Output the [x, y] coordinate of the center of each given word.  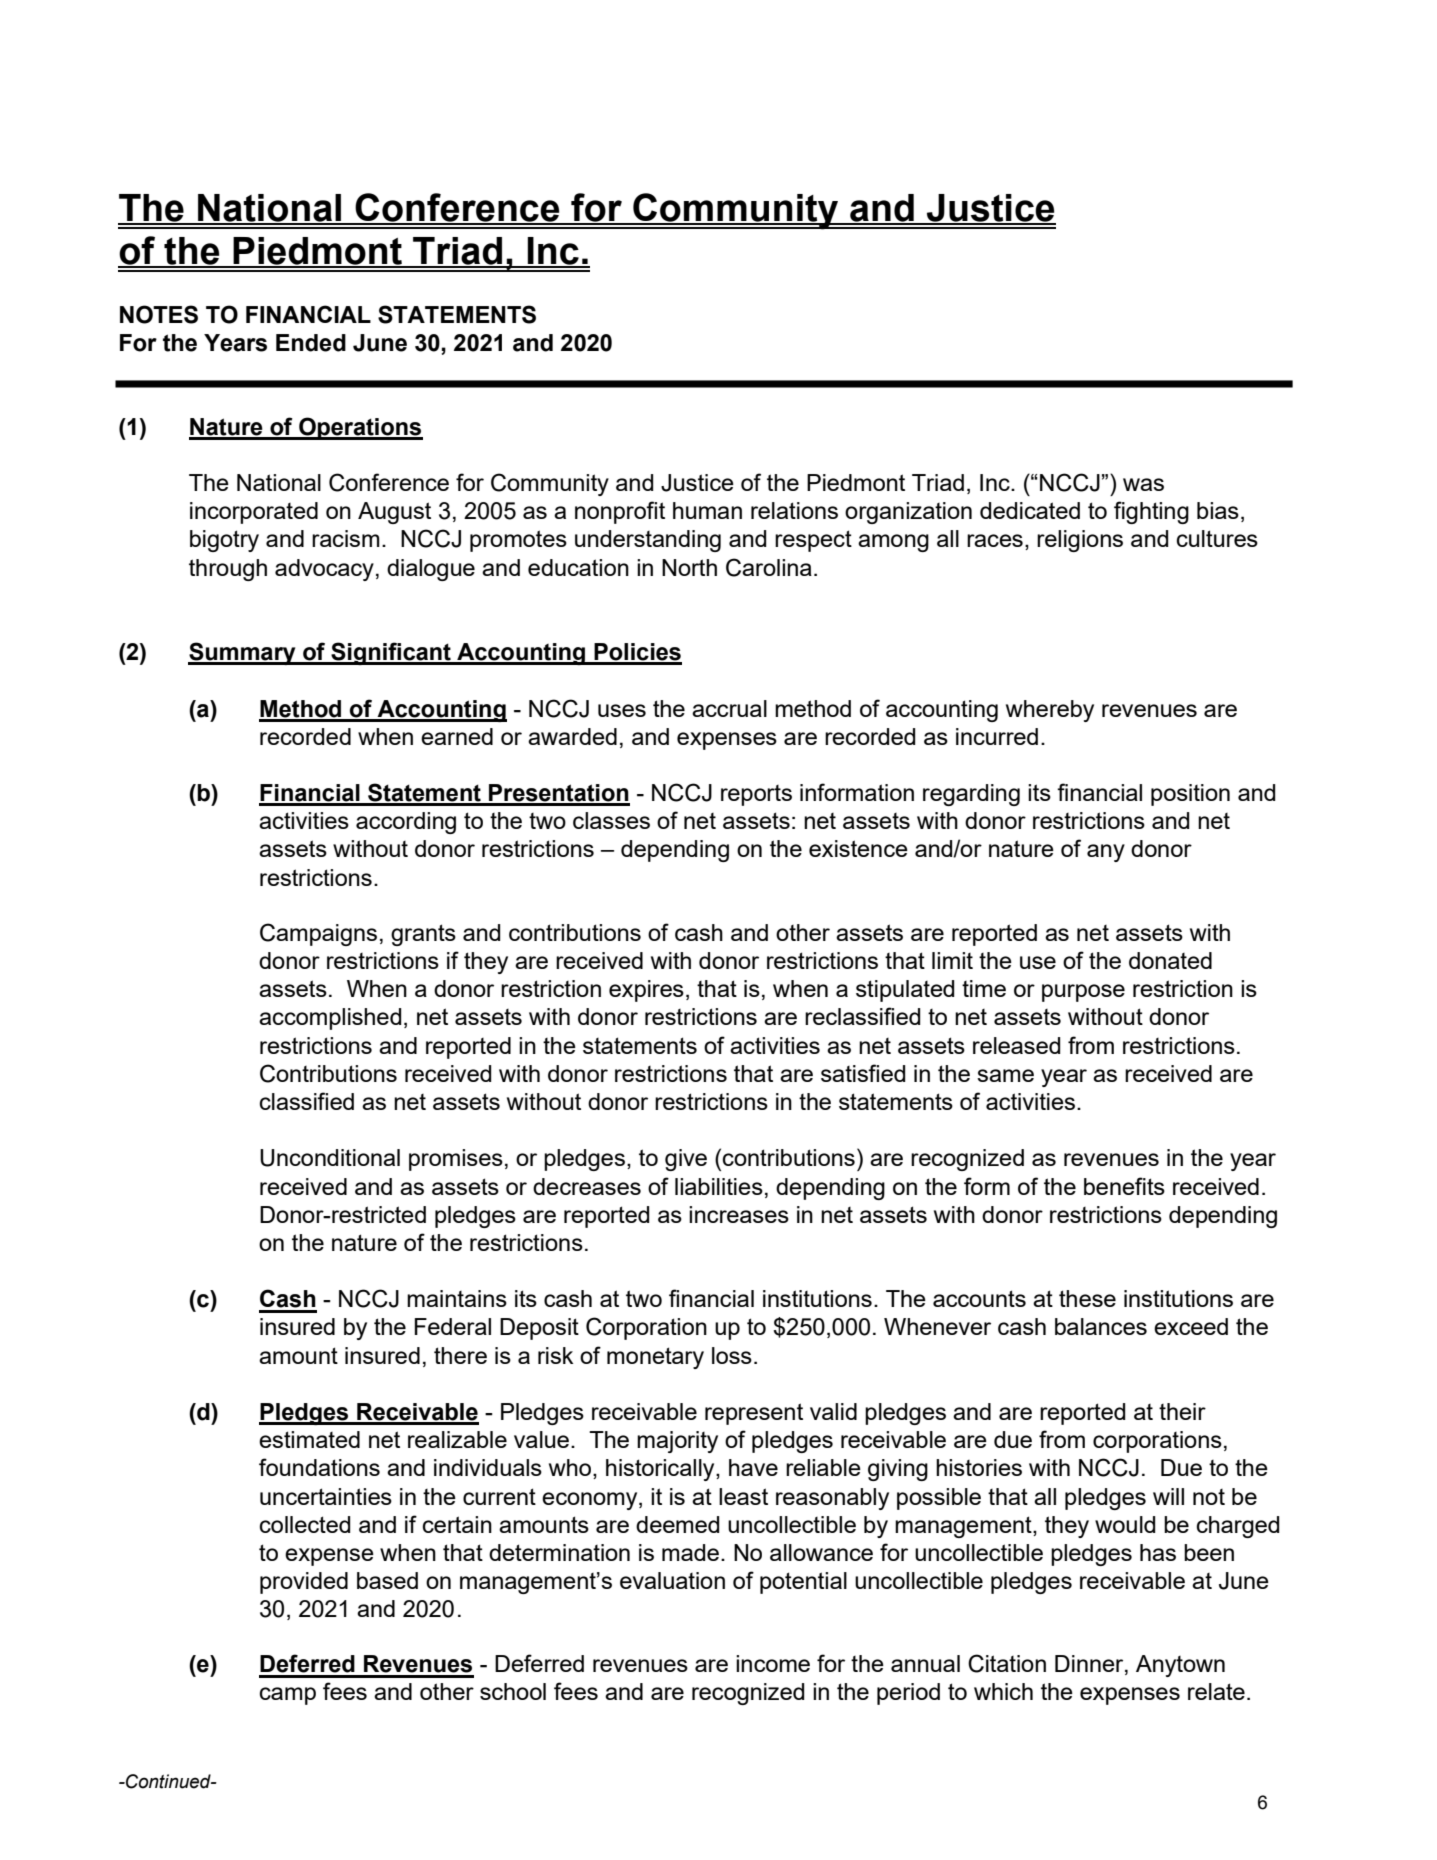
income [773, 1663]
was [1143, 484]
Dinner [1090, 1665]
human [707, 510]
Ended [311, 343]
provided [304, 1583]
